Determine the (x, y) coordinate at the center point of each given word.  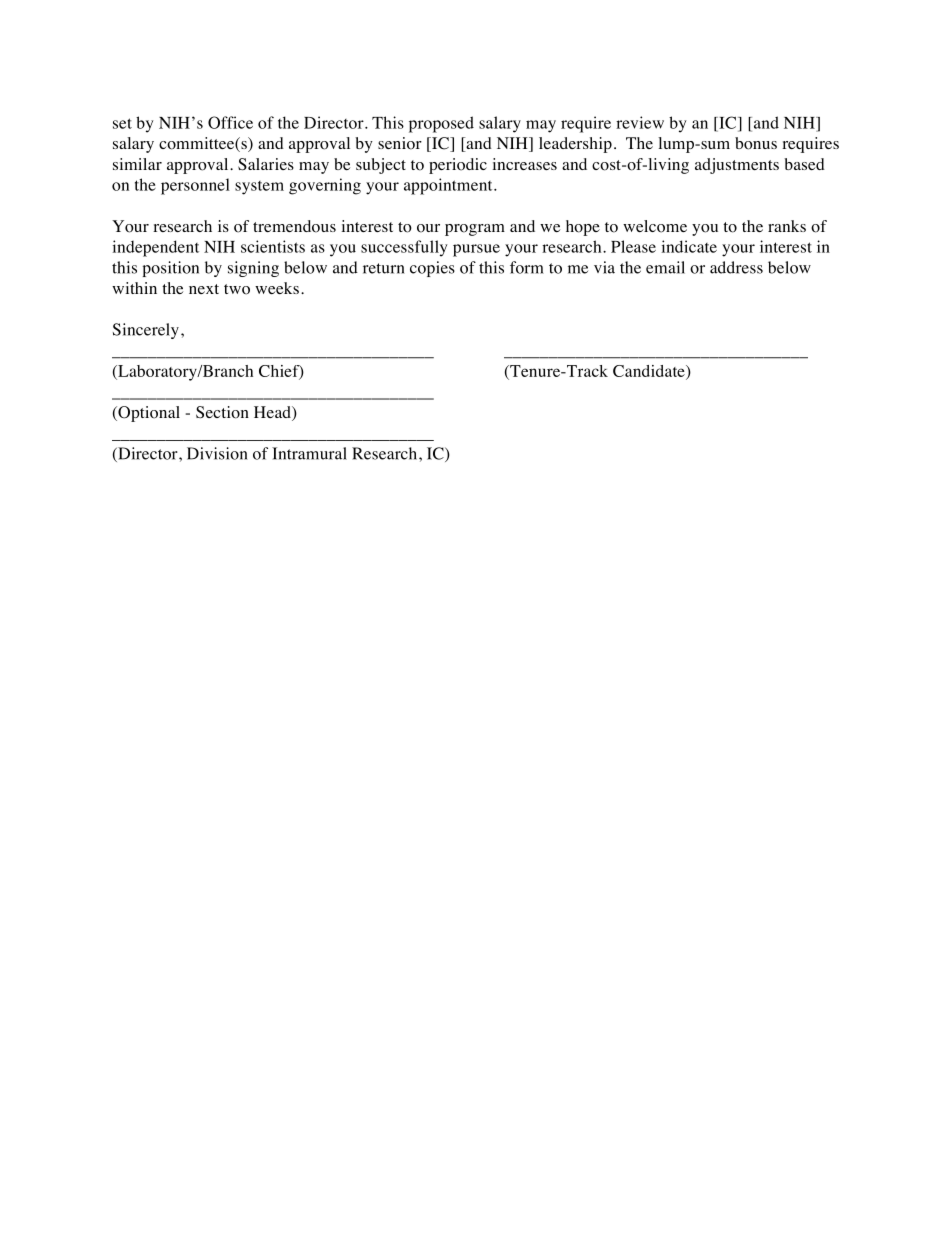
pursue (476, 250)
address (736, 267)
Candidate (650, 371)
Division (217, 453)
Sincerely (146, 331)
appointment (449, 186)
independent (156, 248)
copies (432, 269)
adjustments (737, 166)
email (665, 267)
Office (230, 122)
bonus (756, 143)
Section (222, 412)
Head (273, 413)
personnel (195, 186)
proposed (441, 124)
